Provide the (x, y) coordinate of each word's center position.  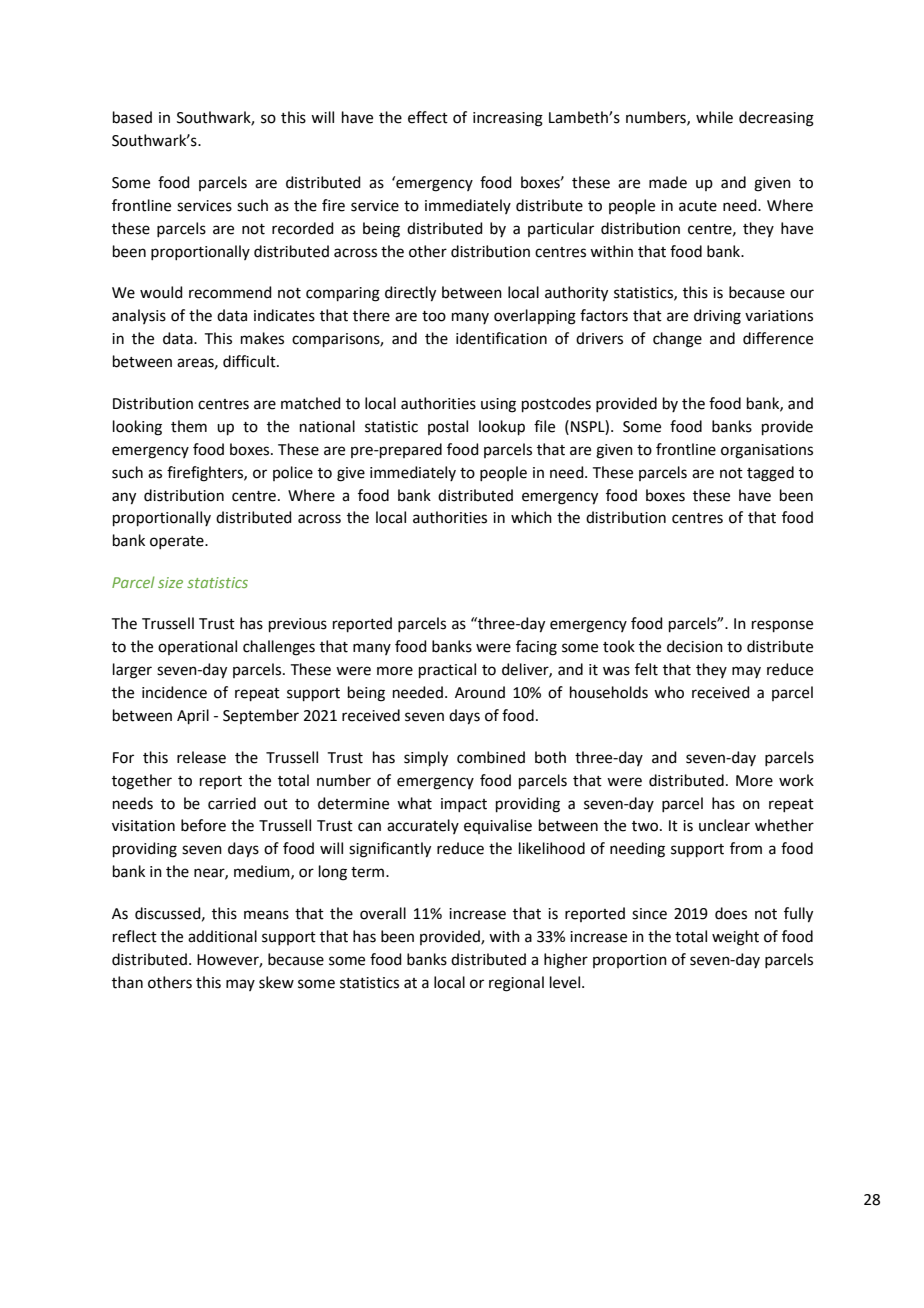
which (531, 517)
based (132, 117)
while (714, 117)
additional (222, 936)
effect (428, 117)
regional (516, 984)
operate (178, 542)
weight (735, 938)
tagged (770, 474)
